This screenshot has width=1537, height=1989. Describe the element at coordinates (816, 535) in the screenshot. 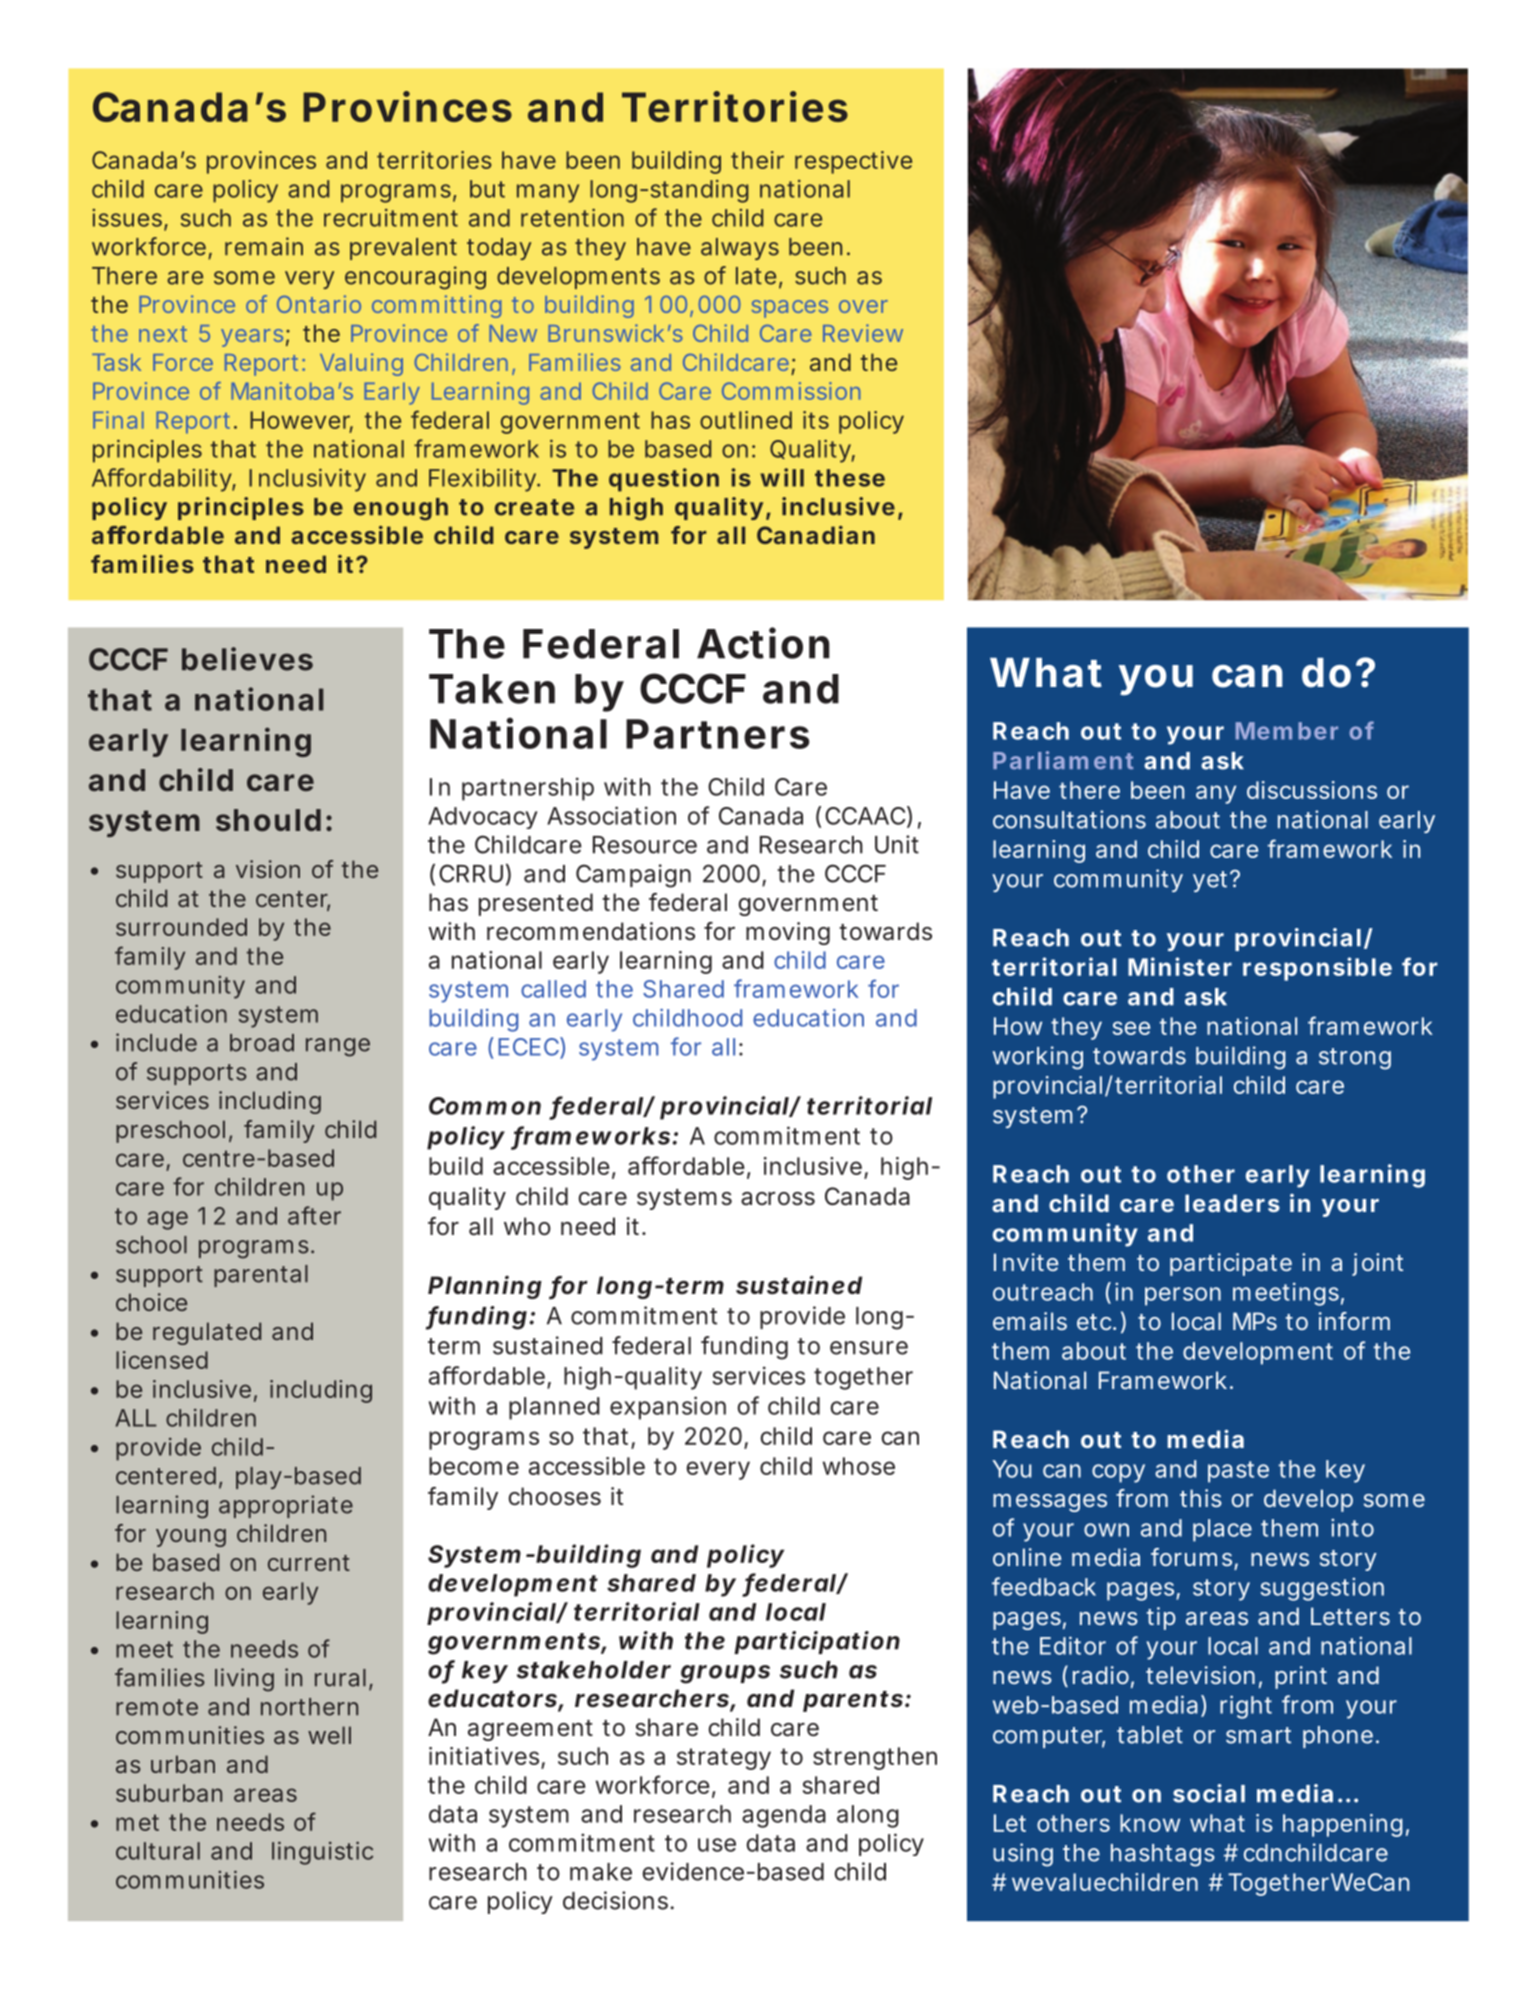

I see `Canadian` at that location.
